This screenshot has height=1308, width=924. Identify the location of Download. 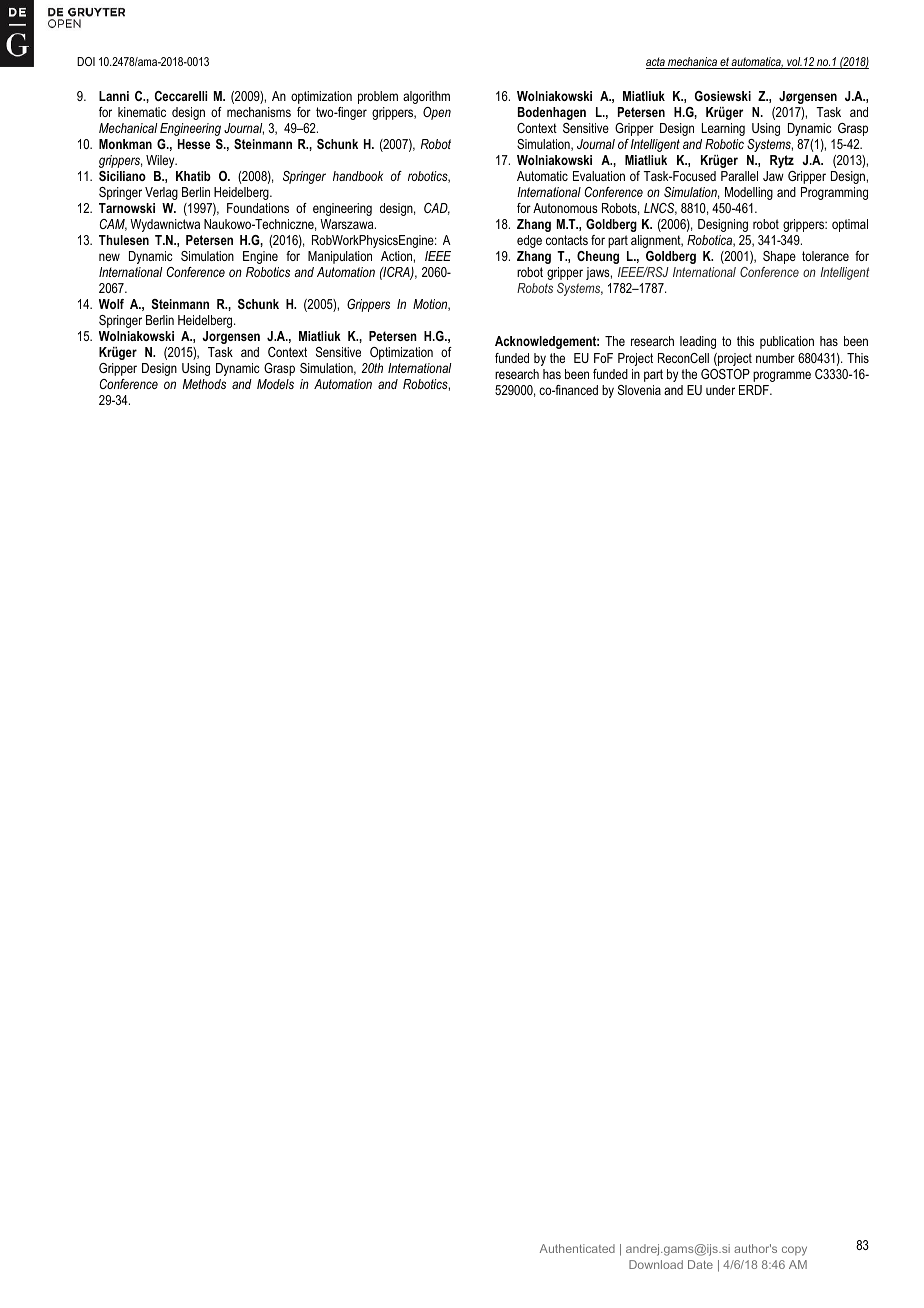
(656, 1264).
